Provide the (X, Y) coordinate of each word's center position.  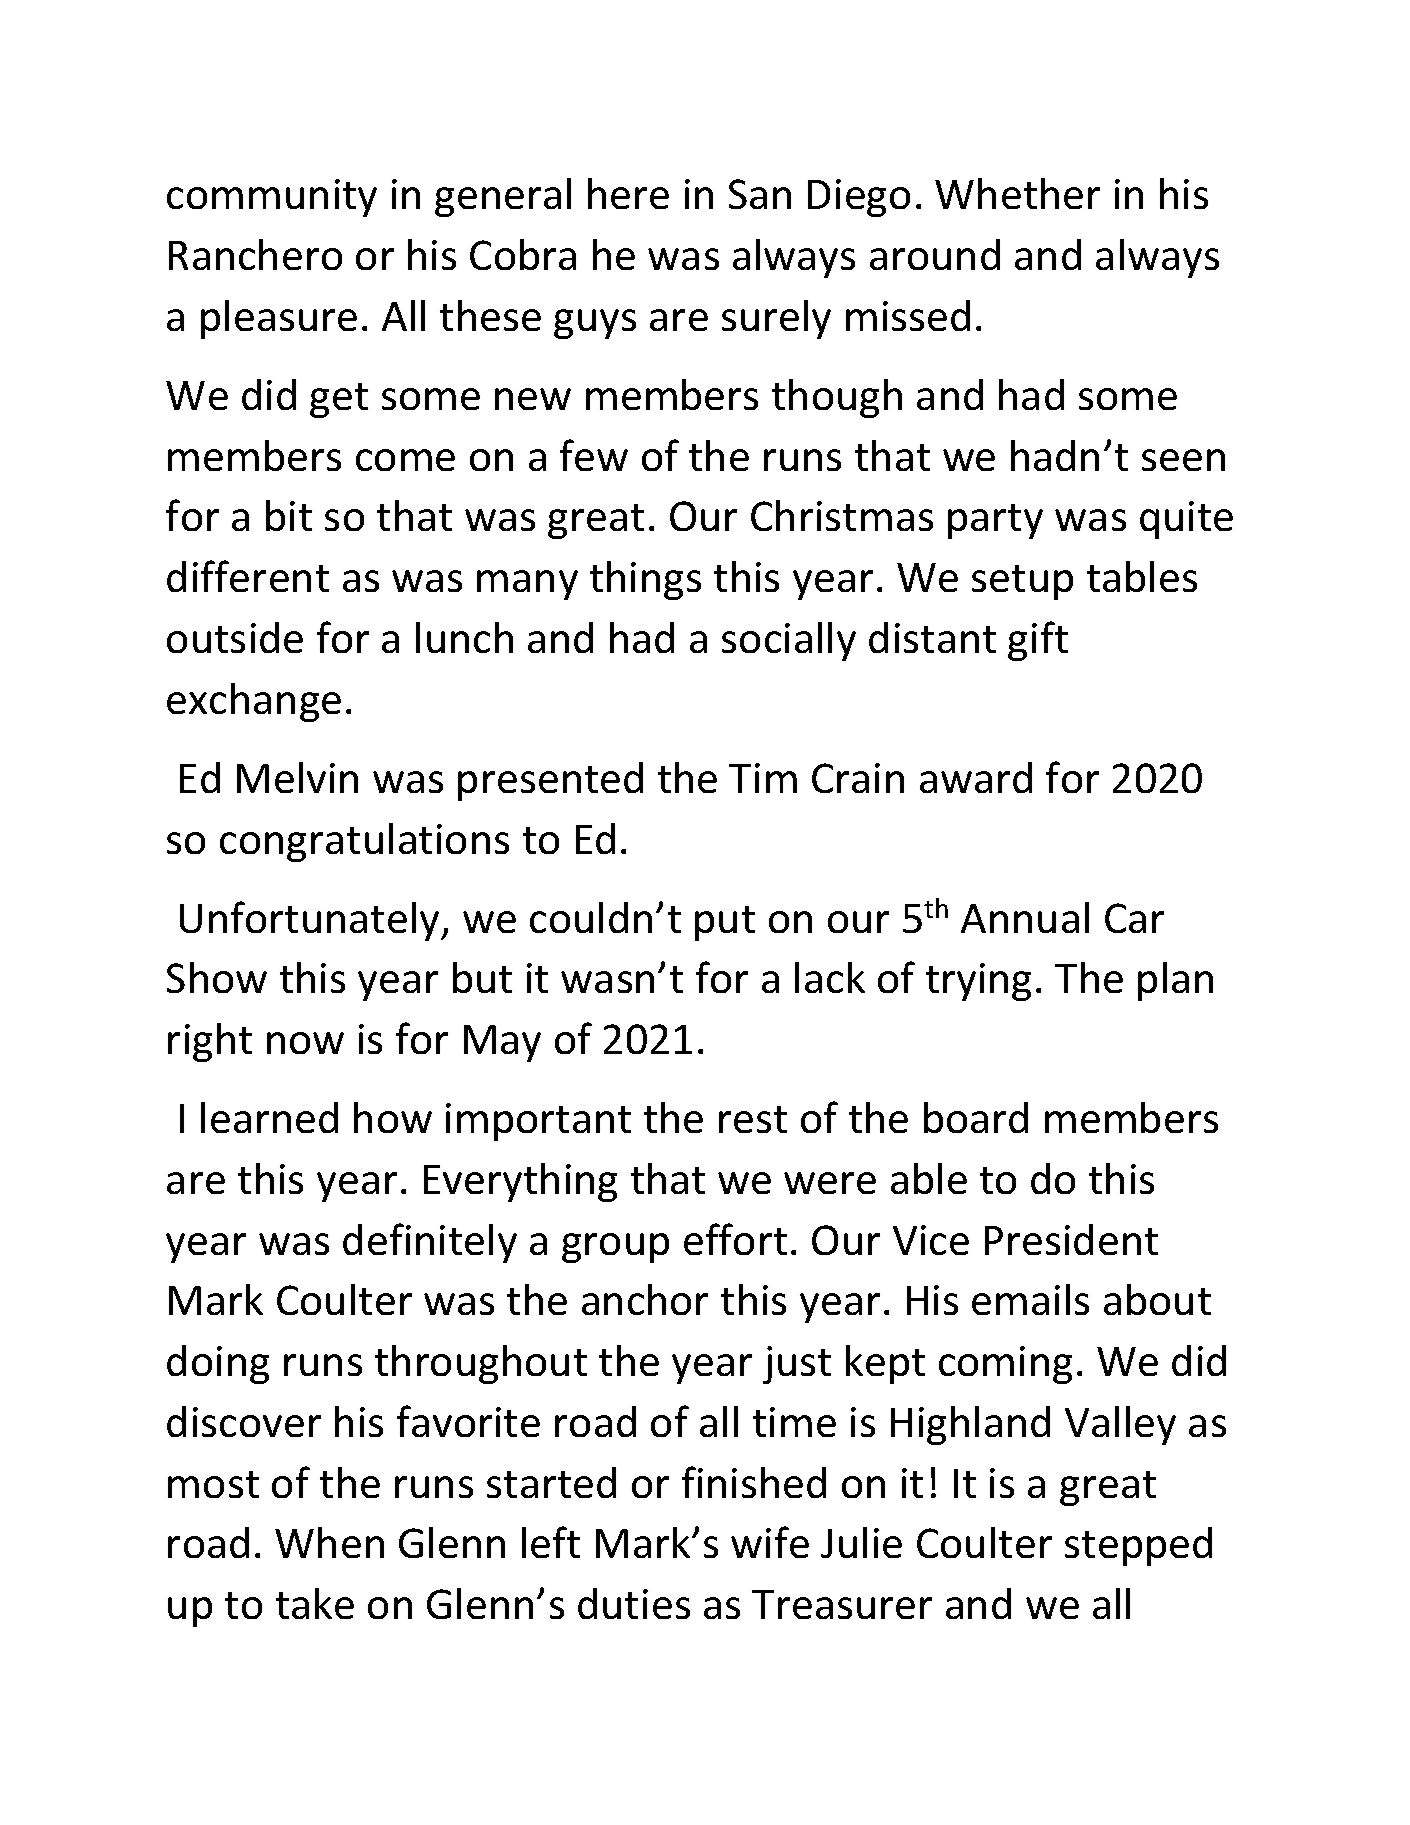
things (645, 580)
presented (550, 781)
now (305, 1043)
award (976, 777)
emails (1030, 1299)
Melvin (297, 777)
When (329, 1542)
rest (753, 1119)
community (272, 198)
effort (735, 1239)
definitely (430, 1243)
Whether (1017, 193)
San (760, 194)
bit (289, 515)
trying (978, 982)
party (995, 521)
